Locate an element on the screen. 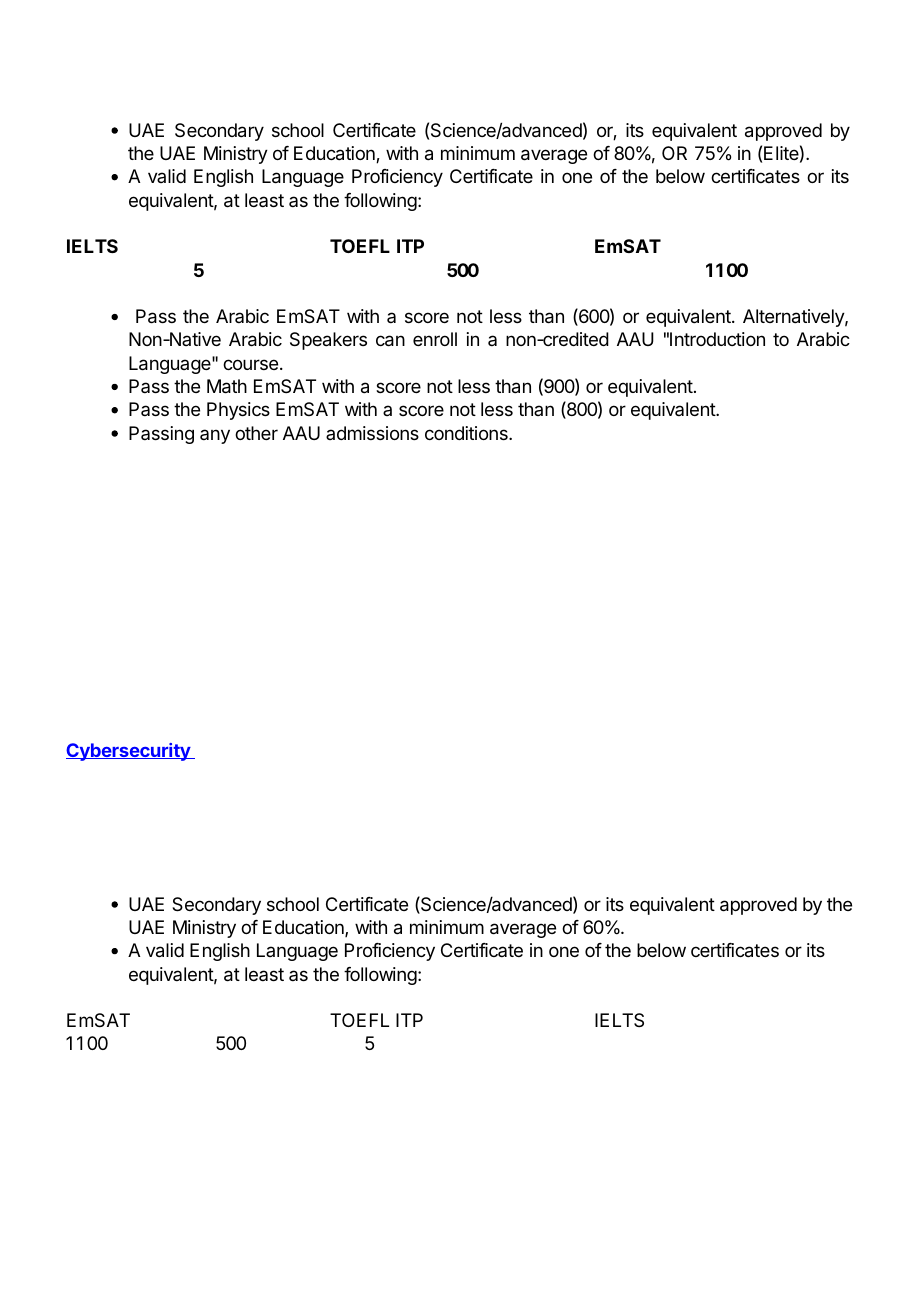  other is located at coordinates (256, 433).
